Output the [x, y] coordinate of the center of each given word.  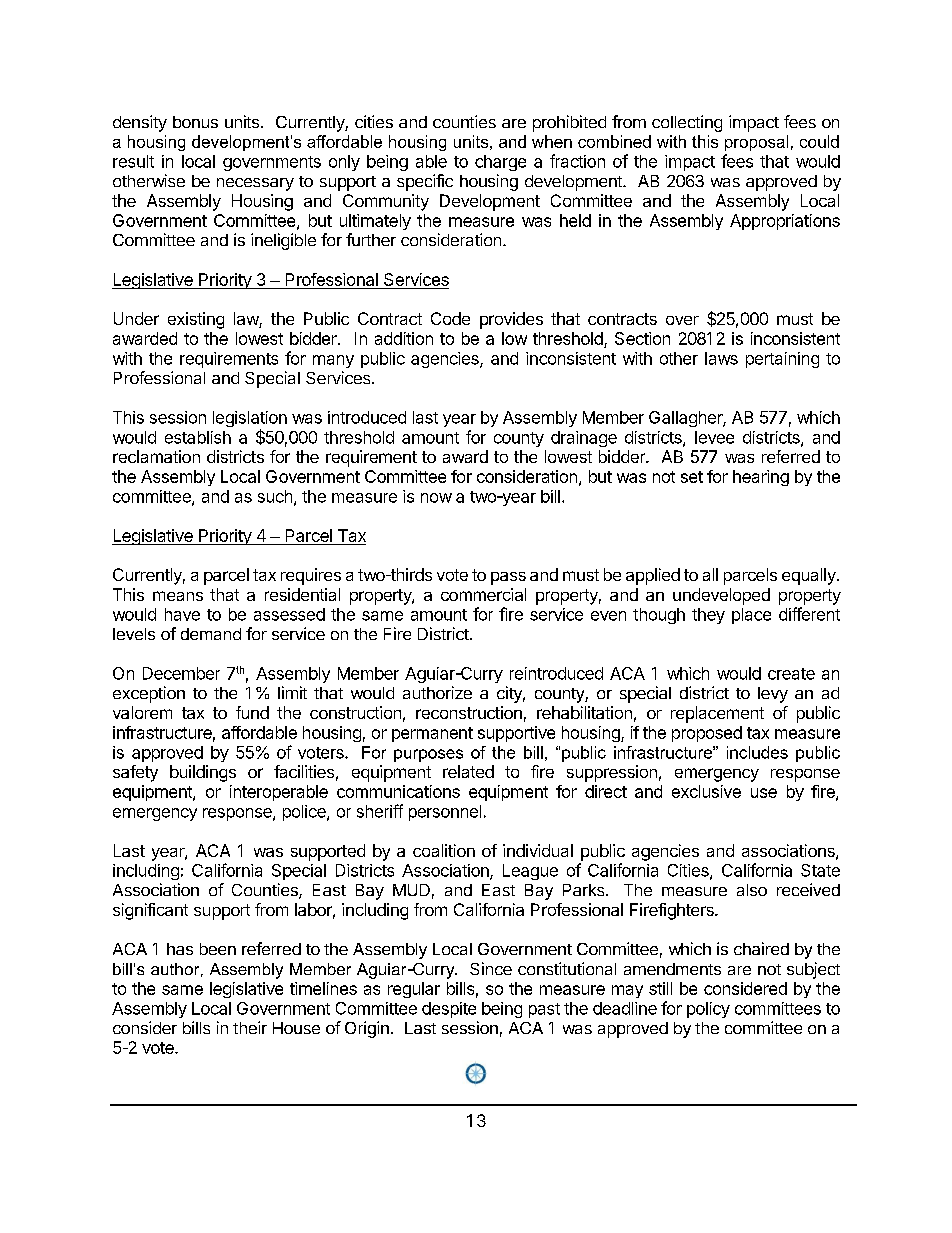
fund [252, 712]
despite [449, 1010]
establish [198, 437]
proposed [707, 734]
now [436, 498]
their [250, 1027]
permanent [432, 734]
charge [500, 163]
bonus [195, 122]
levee [714, 437]
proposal [756, 143]
